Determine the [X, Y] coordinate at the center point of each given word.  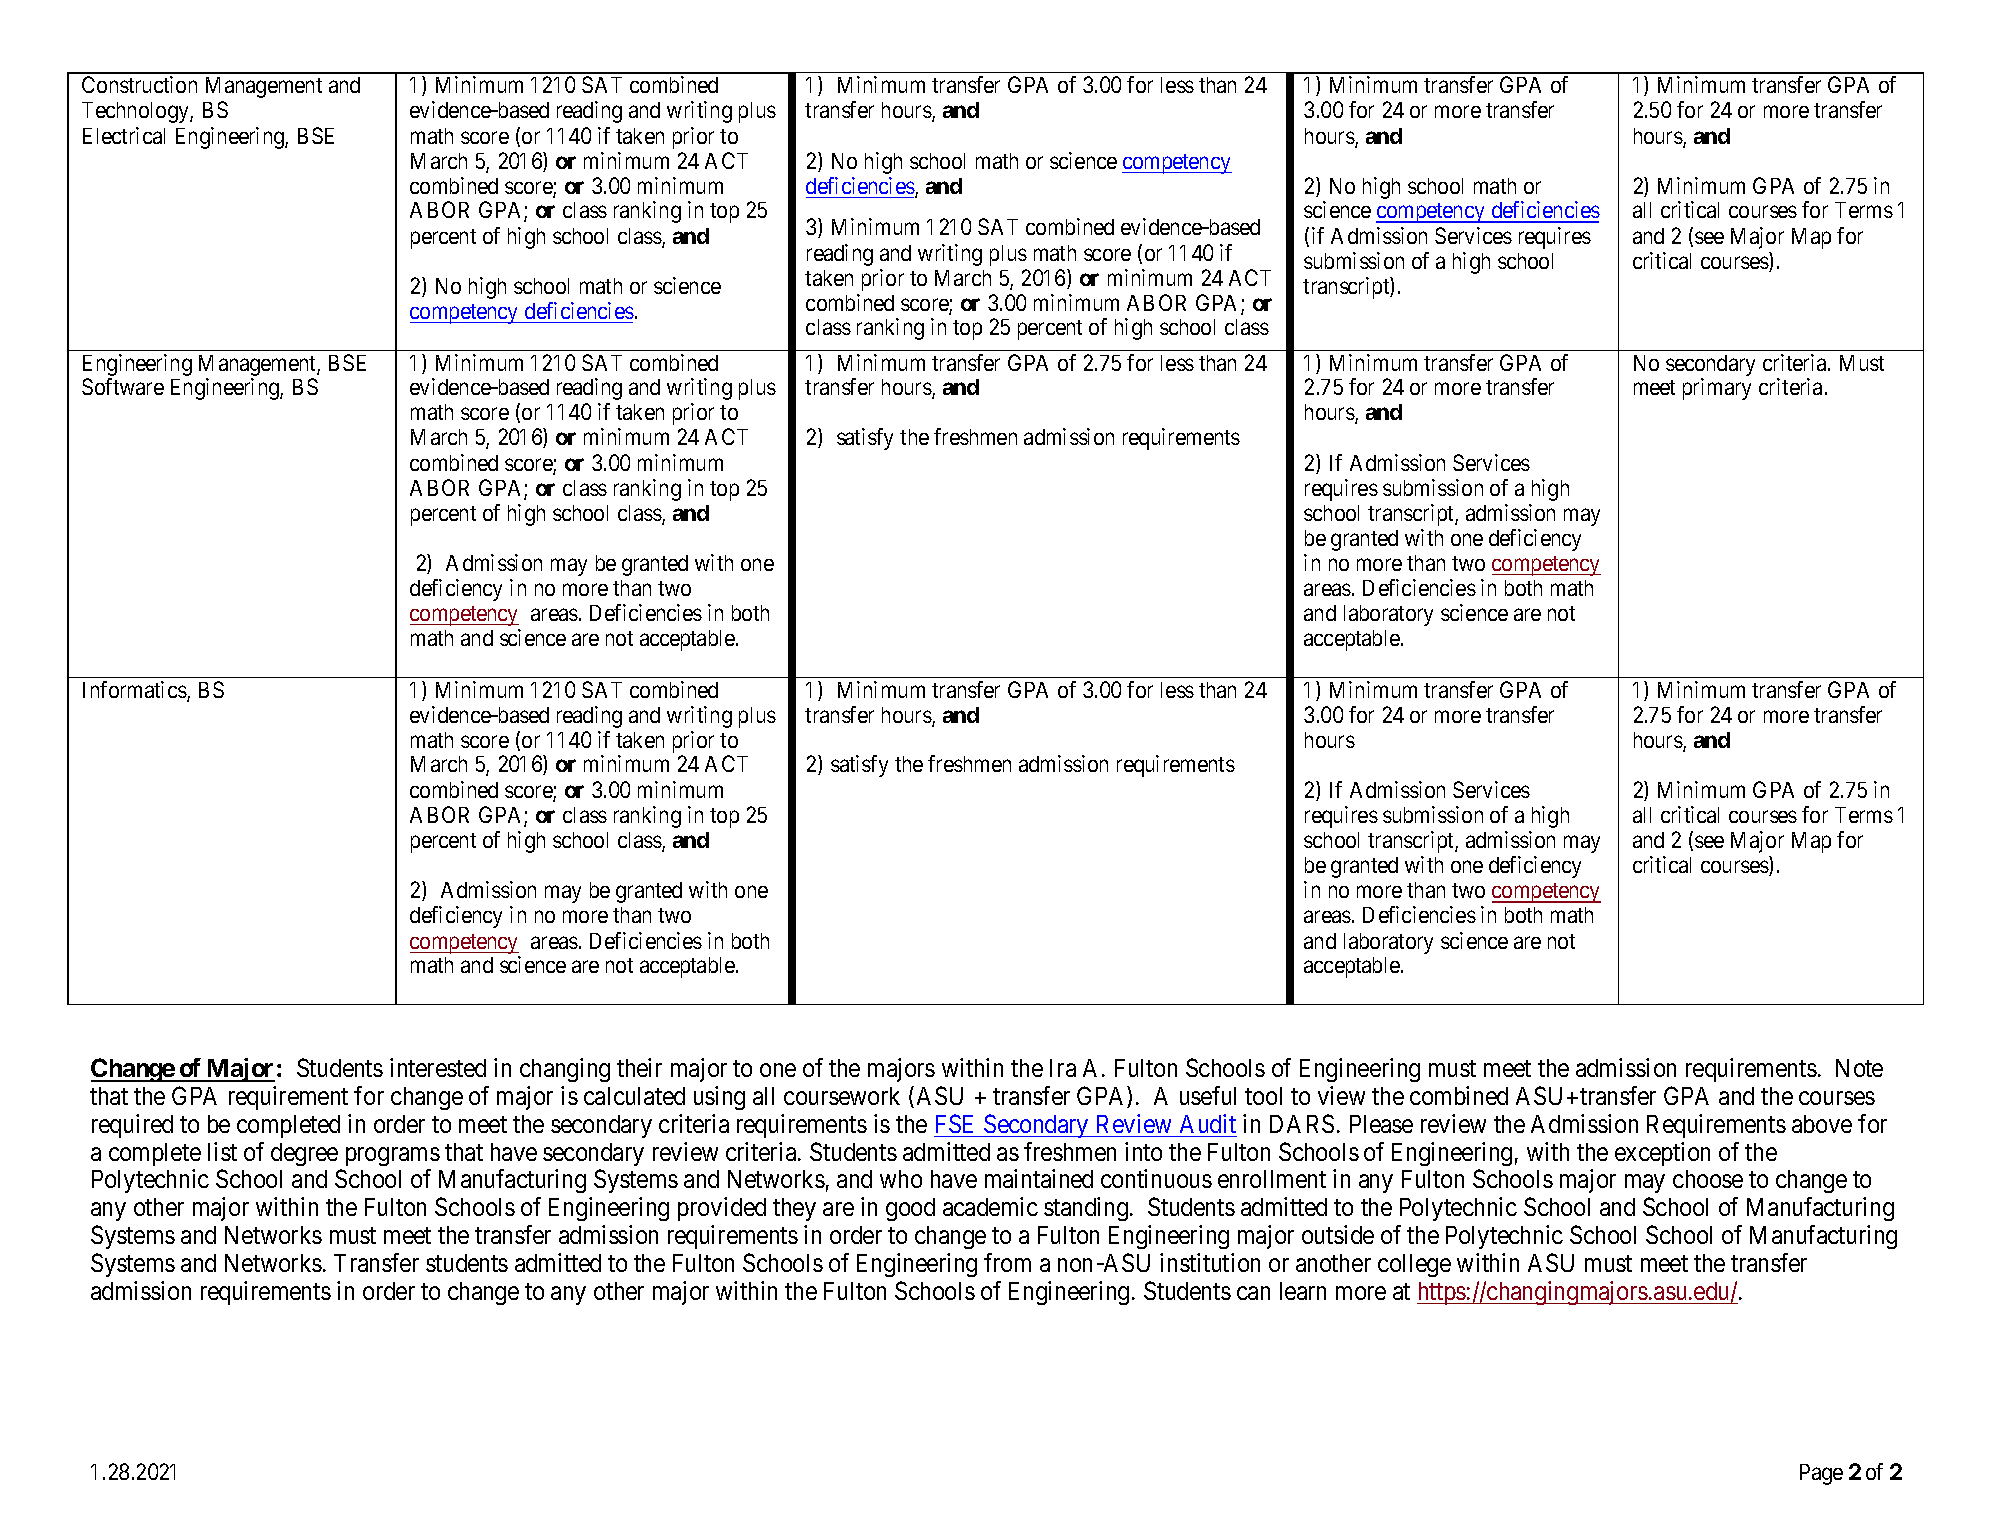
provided [722, 1209]
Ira [1063, 1068]
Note [1859, 1068]
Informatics [135, 691]
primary [1717, 389]
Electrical [124, 135]
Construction [139, 84]
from [1007, 1262]
